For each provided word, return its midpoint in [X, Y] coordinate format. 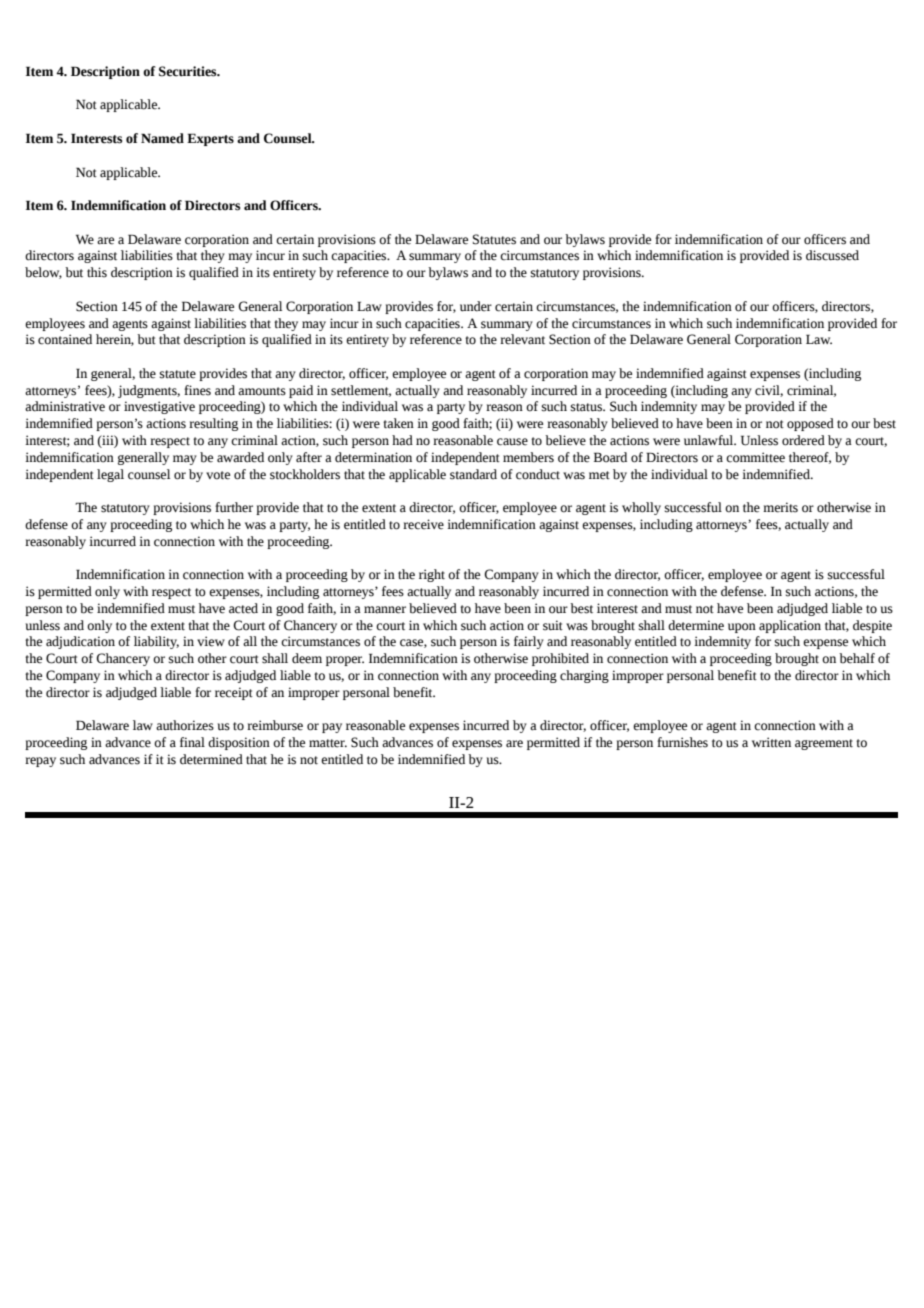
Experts [210, 139]
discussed [832, 255]
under [476, 306]
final [192, 742]
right [432, 575]
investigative [159, 407]
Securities [189, 71]
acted [243, 608]
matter [328, 743]
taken [398, 423]
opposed [810, 424]
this [97, 272]
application [790, 626]
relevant [522, 339]
